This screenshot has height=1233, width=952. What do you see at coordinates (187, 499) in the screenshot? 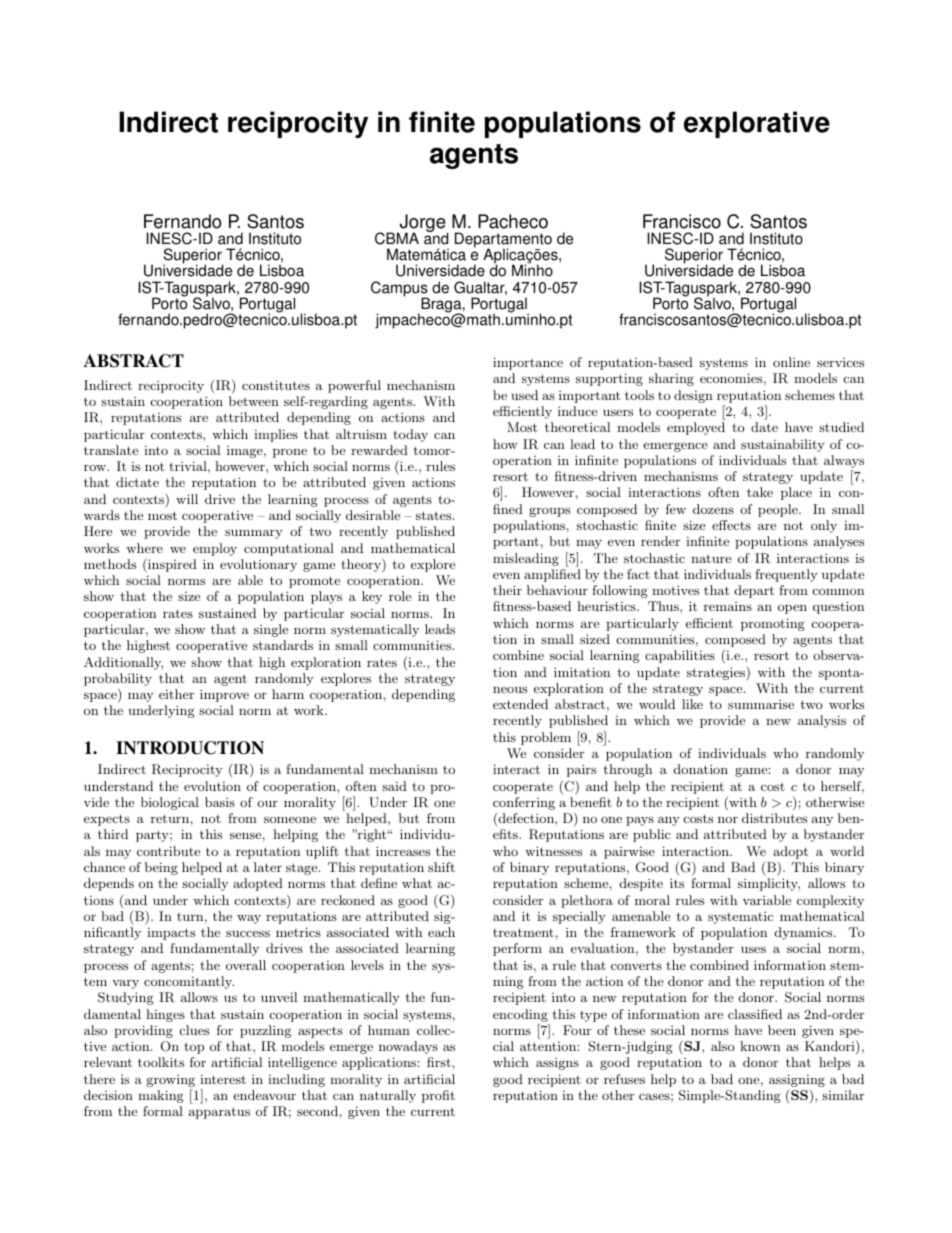
I see `will` at bounding box center [187, 499].
